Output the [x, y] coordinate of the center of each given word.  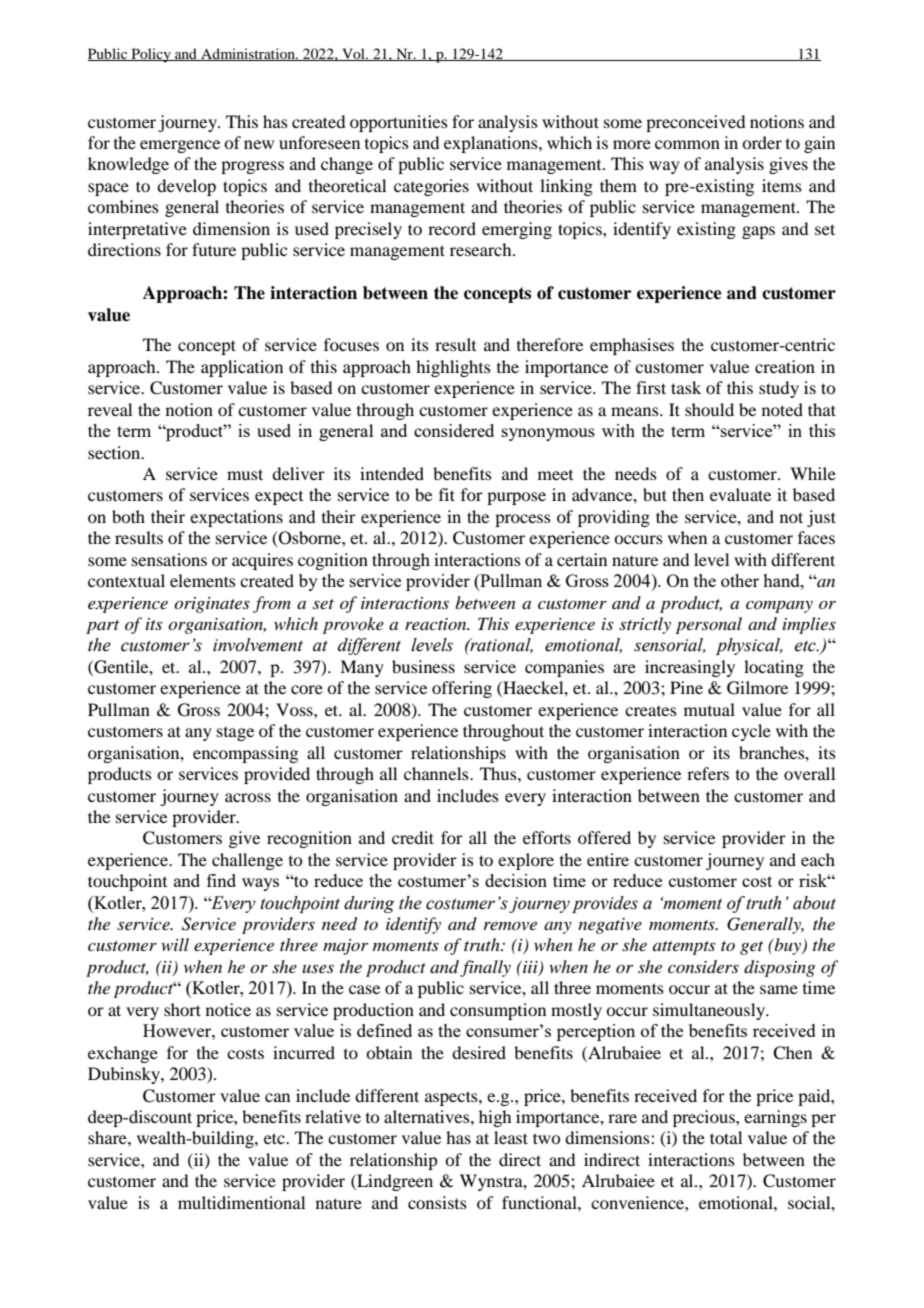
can [277, 1097]
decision [516, 880]
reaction [437, 624]
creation [785, 366]
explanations [492, 144]
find [221, 880]
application [242, 368]
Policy [151, 55]
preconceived [695, 123]
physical [749, 646]
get [751, 948]
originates [212, 605]
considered [454, 430]
